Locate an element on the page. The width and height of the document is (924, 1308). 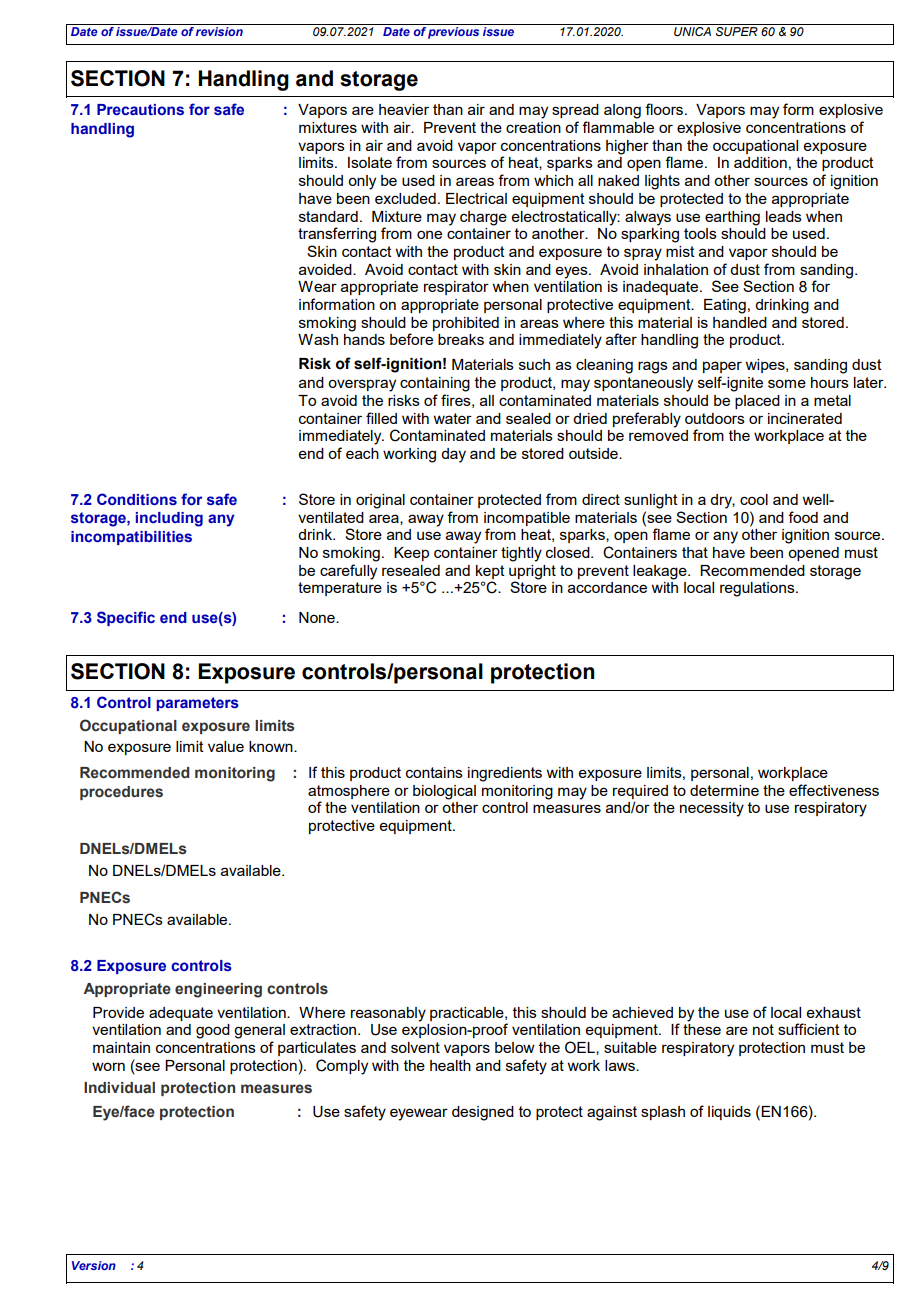
Version is located at coordinates (94, 1265).
